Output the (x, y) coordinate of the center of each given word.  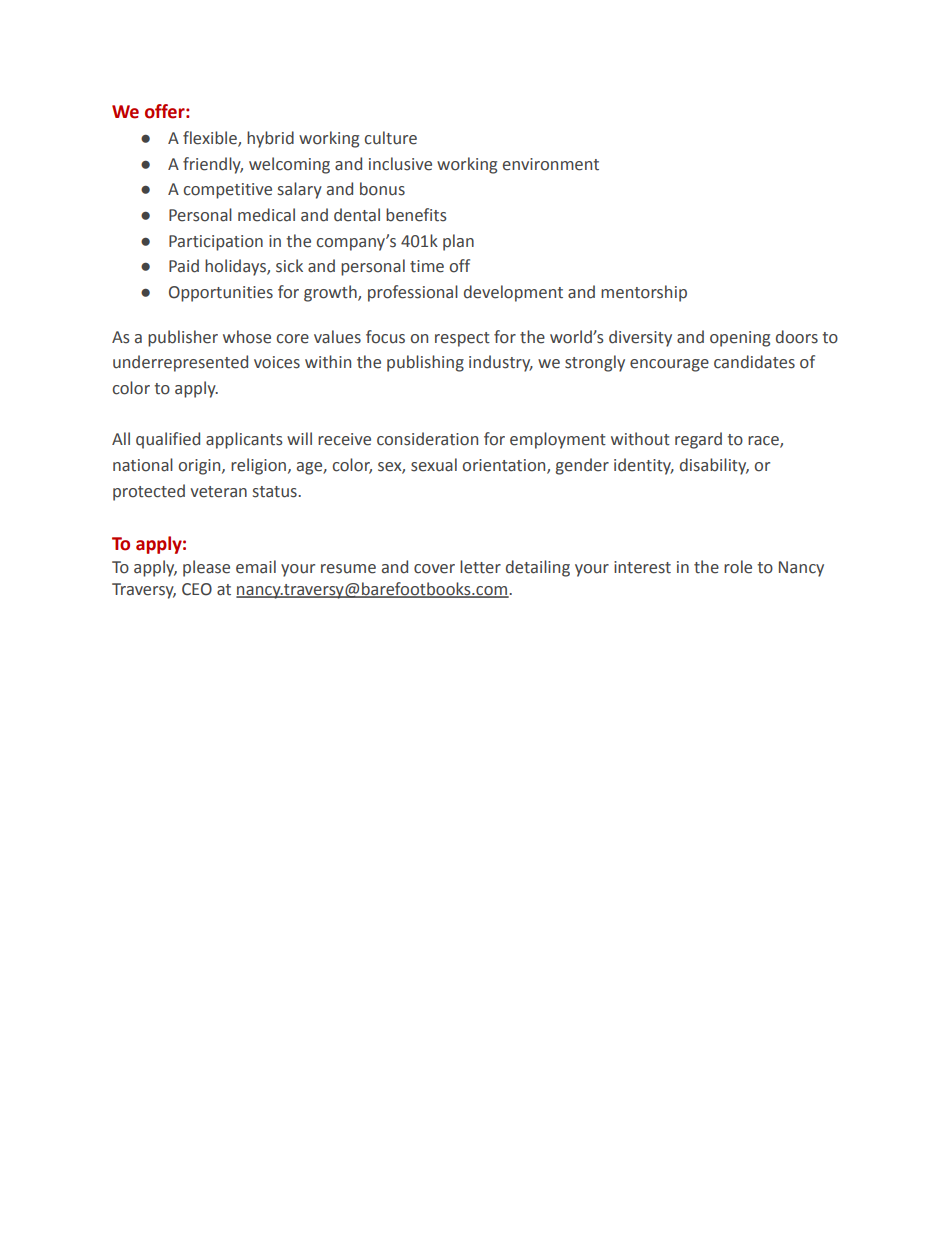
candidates (754, 362)
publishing (425, 363)
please (206, 568)
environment (551, 164)
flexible (211, 139)
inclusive (400, 164)
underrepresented (180, 363)
